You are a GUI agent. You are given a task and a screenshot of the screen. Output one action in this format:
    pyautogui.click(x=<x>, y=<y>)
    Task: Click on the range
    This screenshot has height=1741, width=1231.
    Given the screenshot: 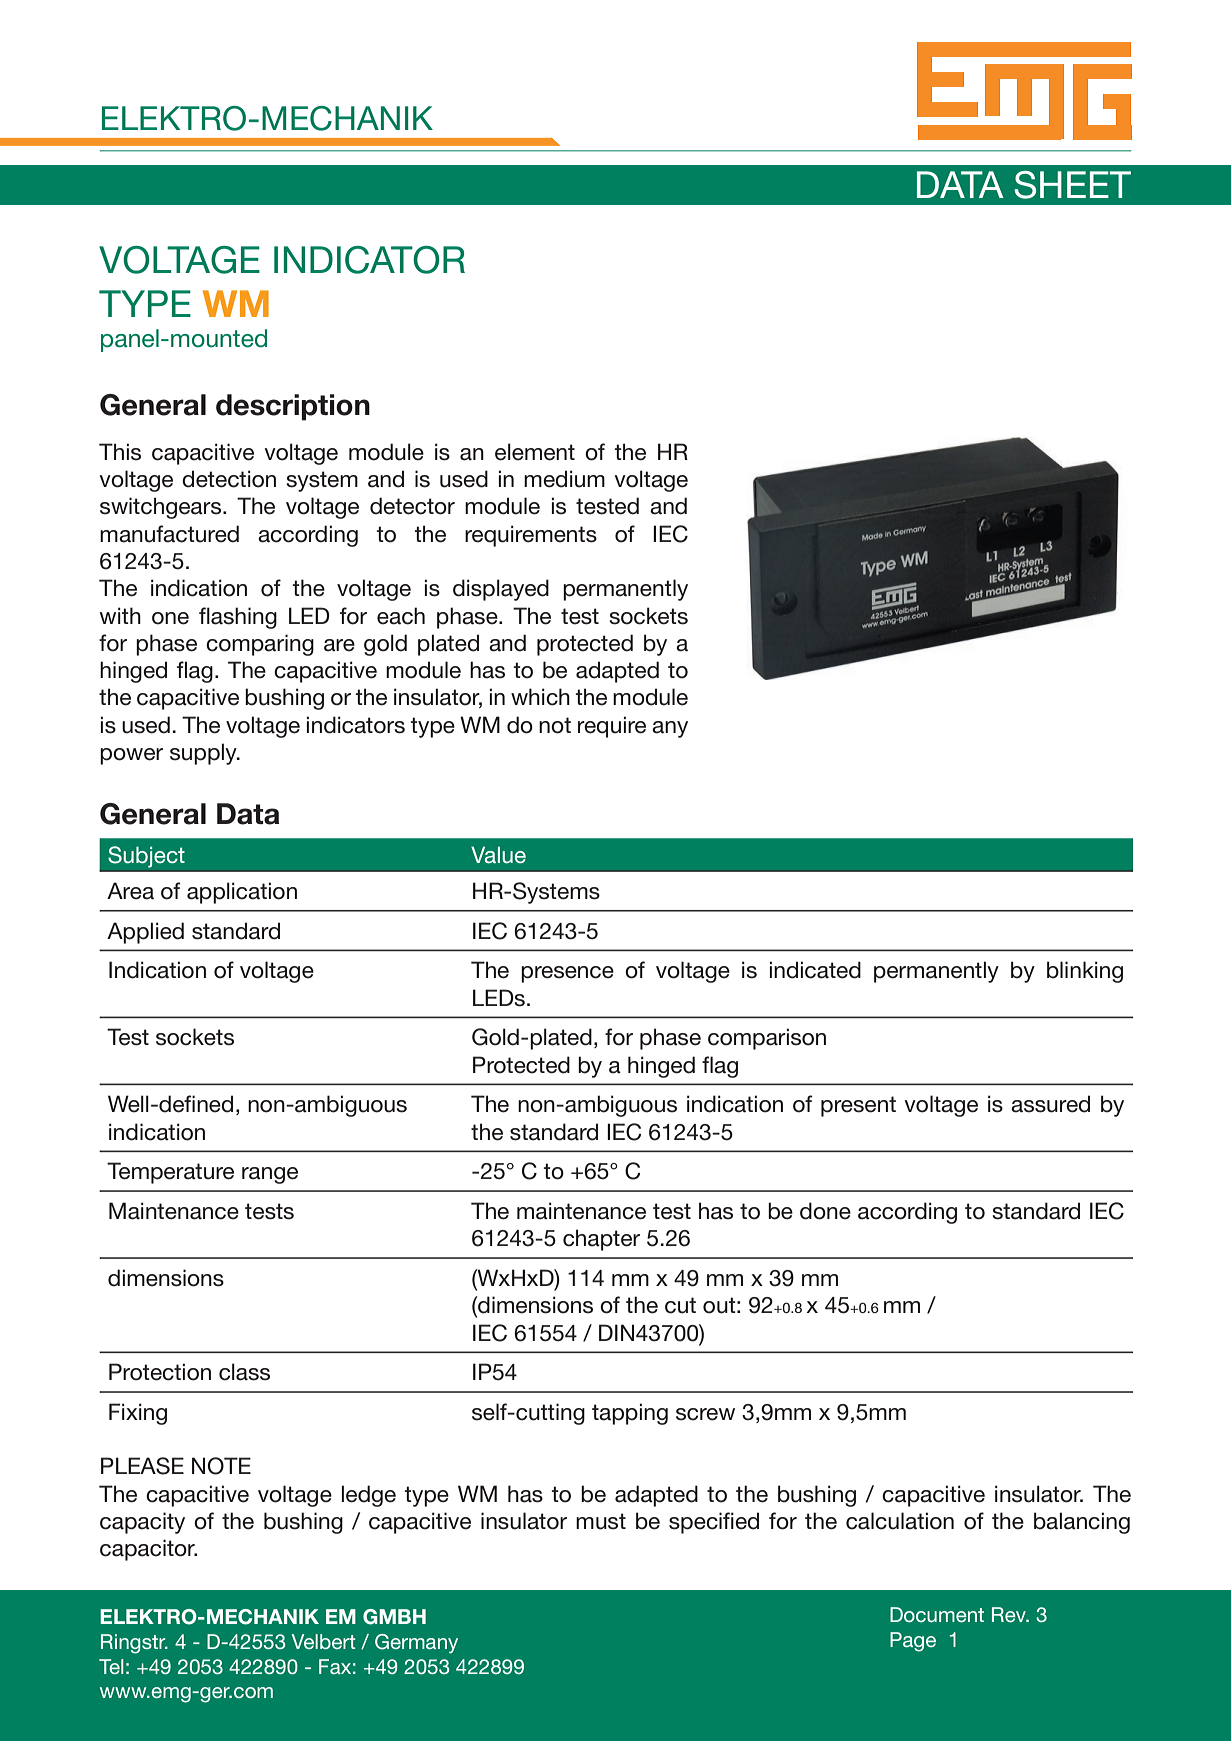 What is the action you would take?
    pyautogui.click(x=270, y=1175)
